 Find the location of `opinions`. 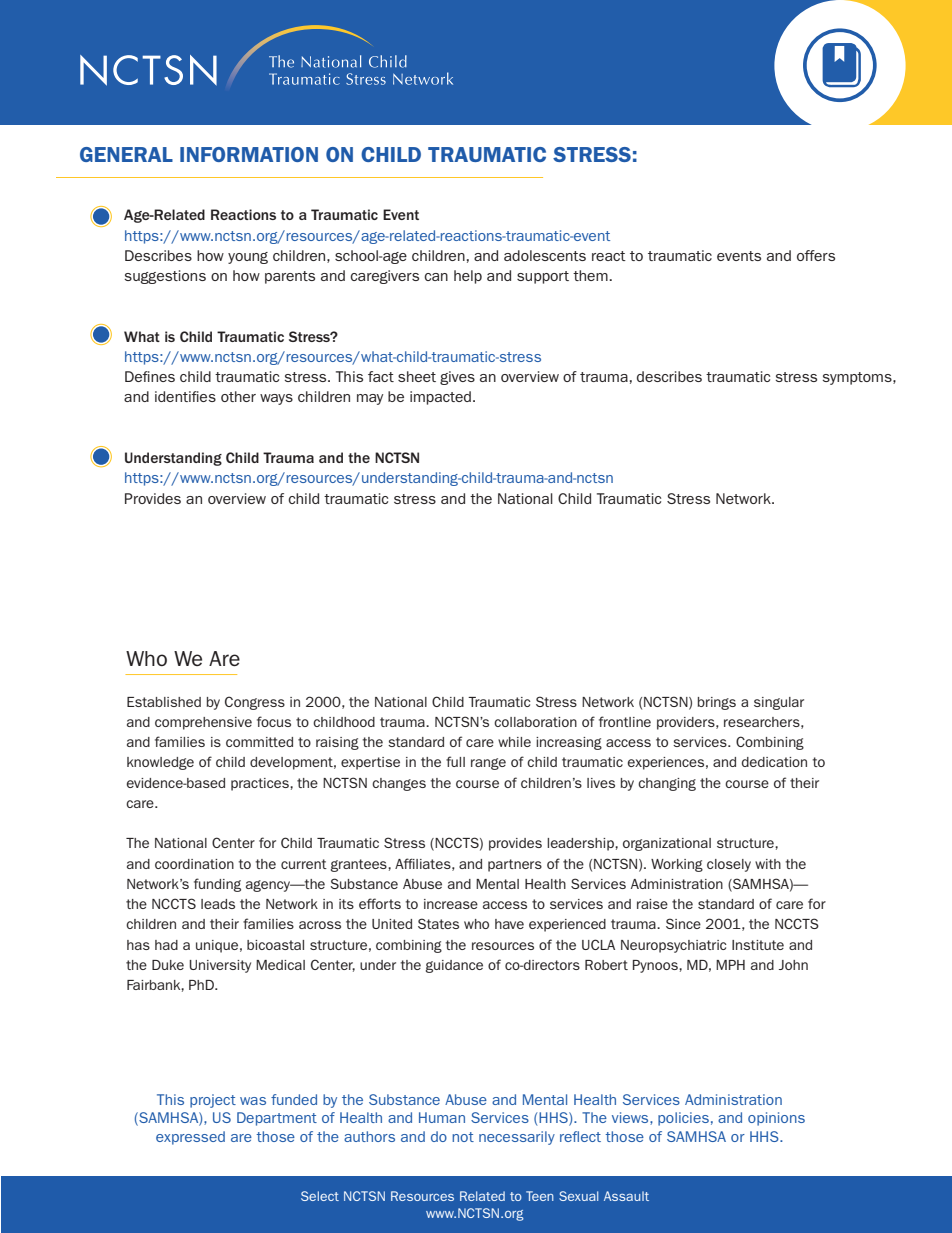

opinions is located at coordinates (776, 1119).
